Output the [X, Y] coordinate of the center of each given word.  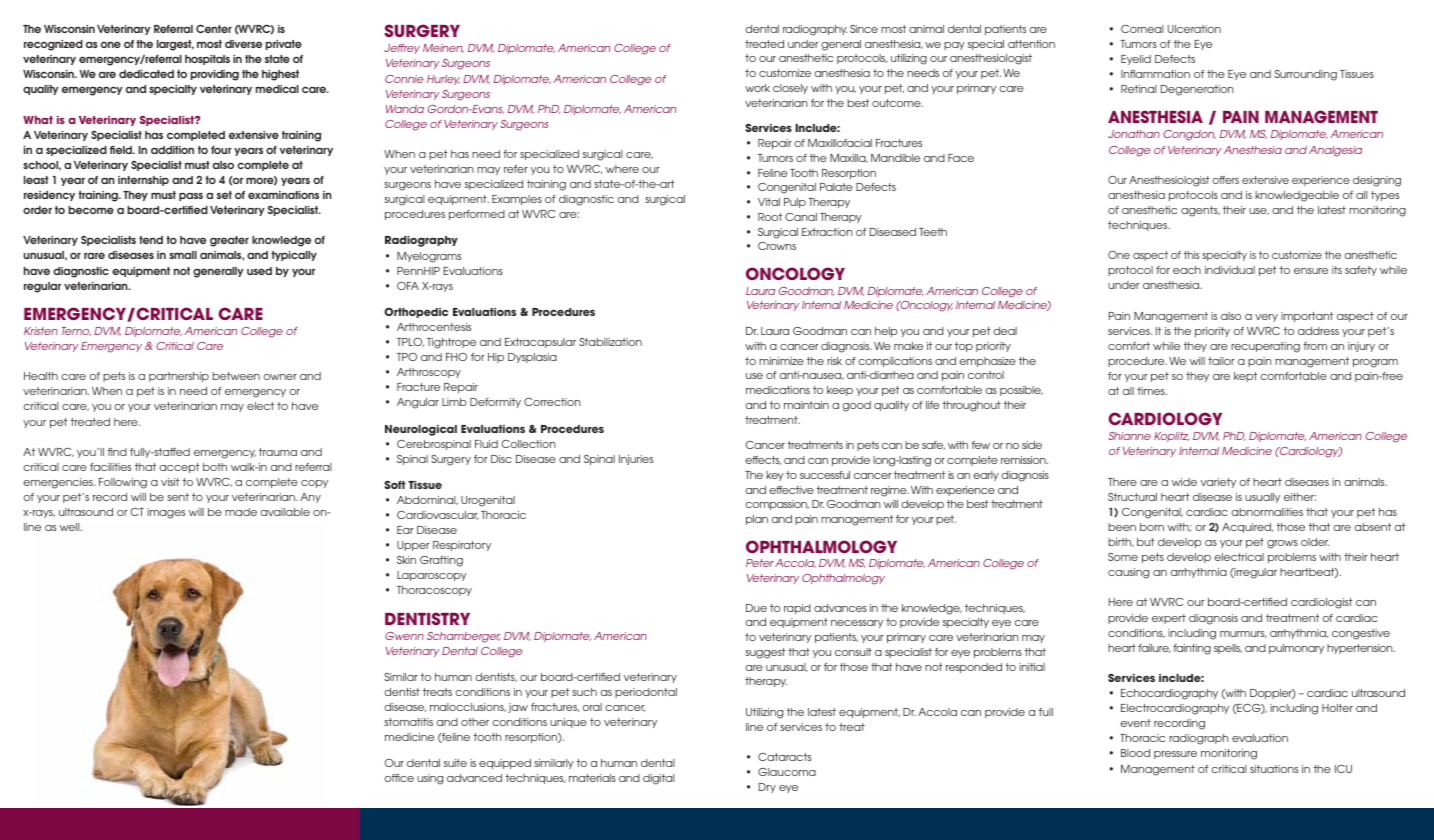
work [757, 88]
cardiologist [1322, 603]
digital [659, 779]
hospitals [207, 60]
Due [756, 608]
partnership [179, 377]
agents [1200, 211]
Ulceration [1194, 29]
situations [1274, 769]
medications [778, 390]
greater [229, 241]
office [399, 778]
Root [770, 217]
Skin [406, 560]
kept [1245, 377]
